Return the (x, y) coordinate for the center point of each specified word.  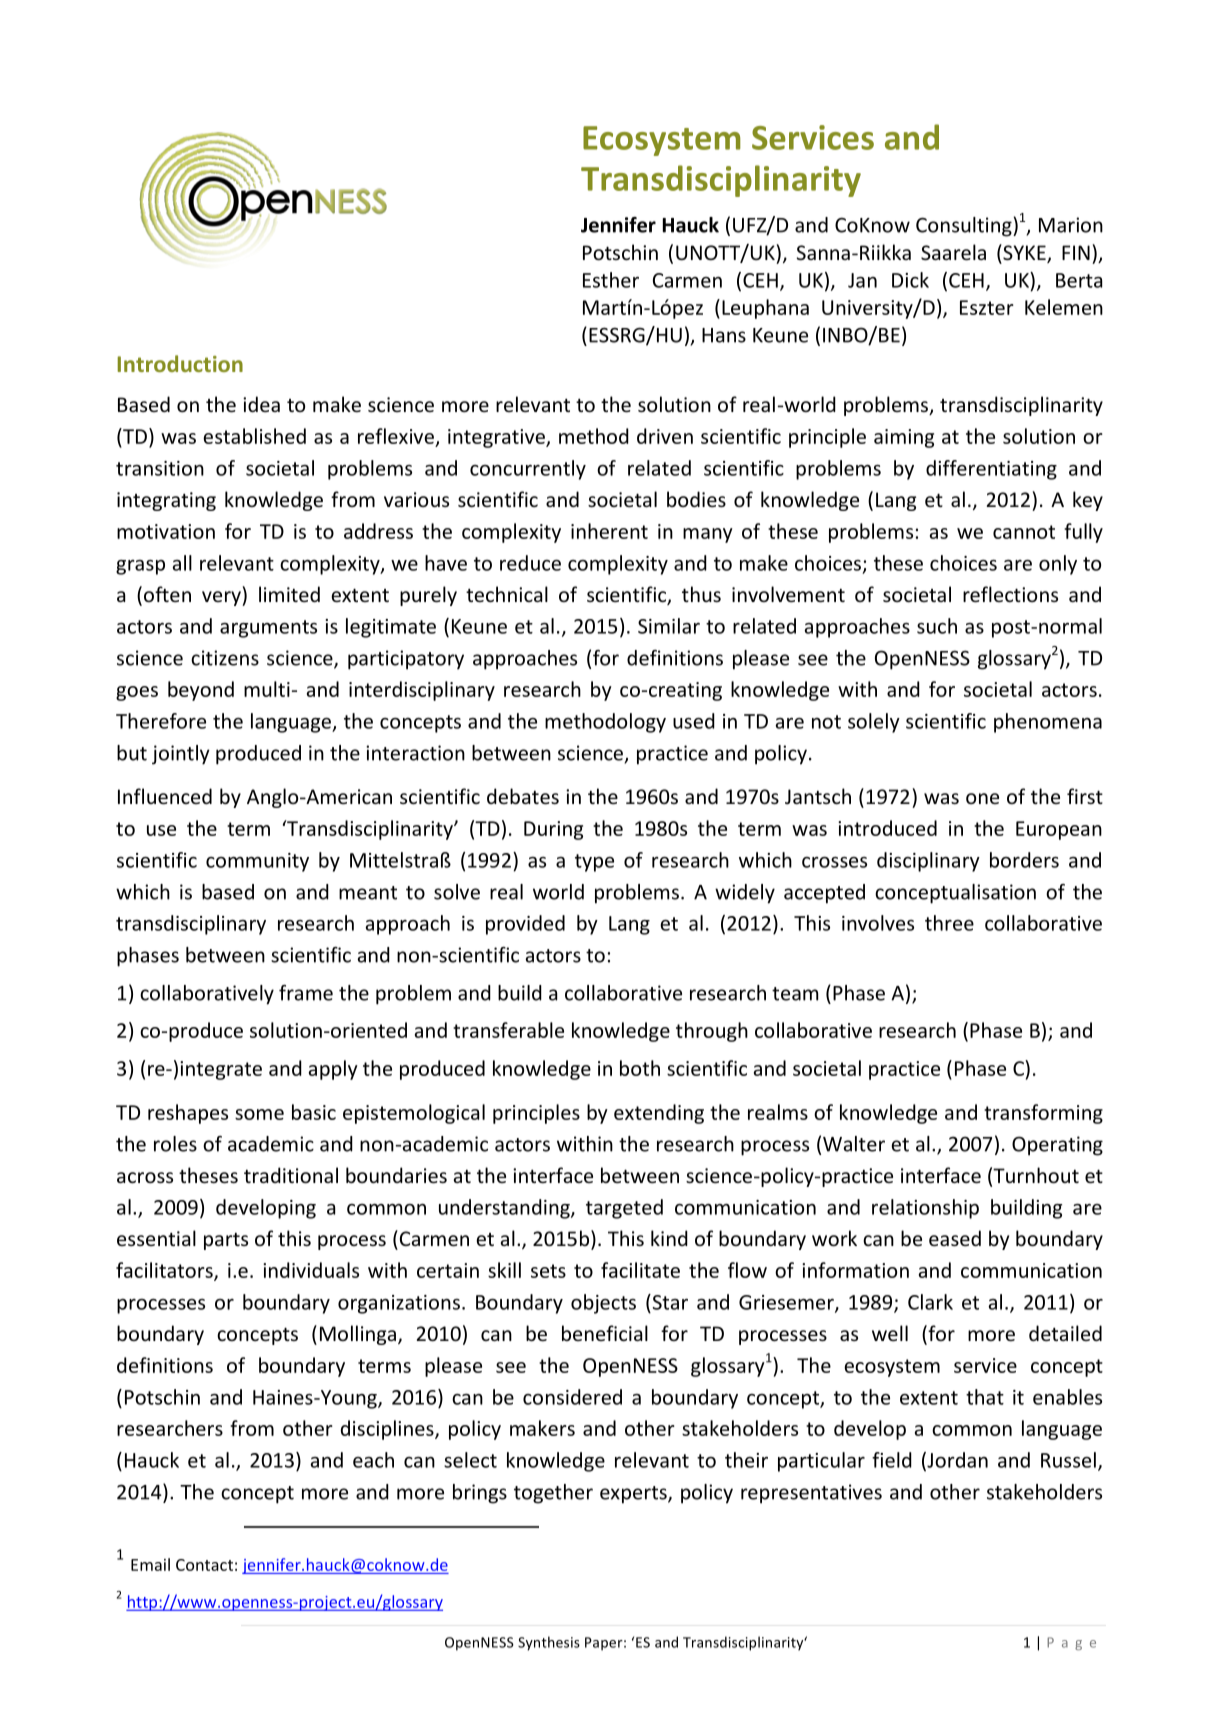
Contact (204, 1565)
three (949, 923)
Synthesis (549, 1643)
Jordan (956, 1461)
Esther (611, 280)
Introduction (180, 363)
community (257, 862)
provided (525, 925)
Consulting (965, 227)
